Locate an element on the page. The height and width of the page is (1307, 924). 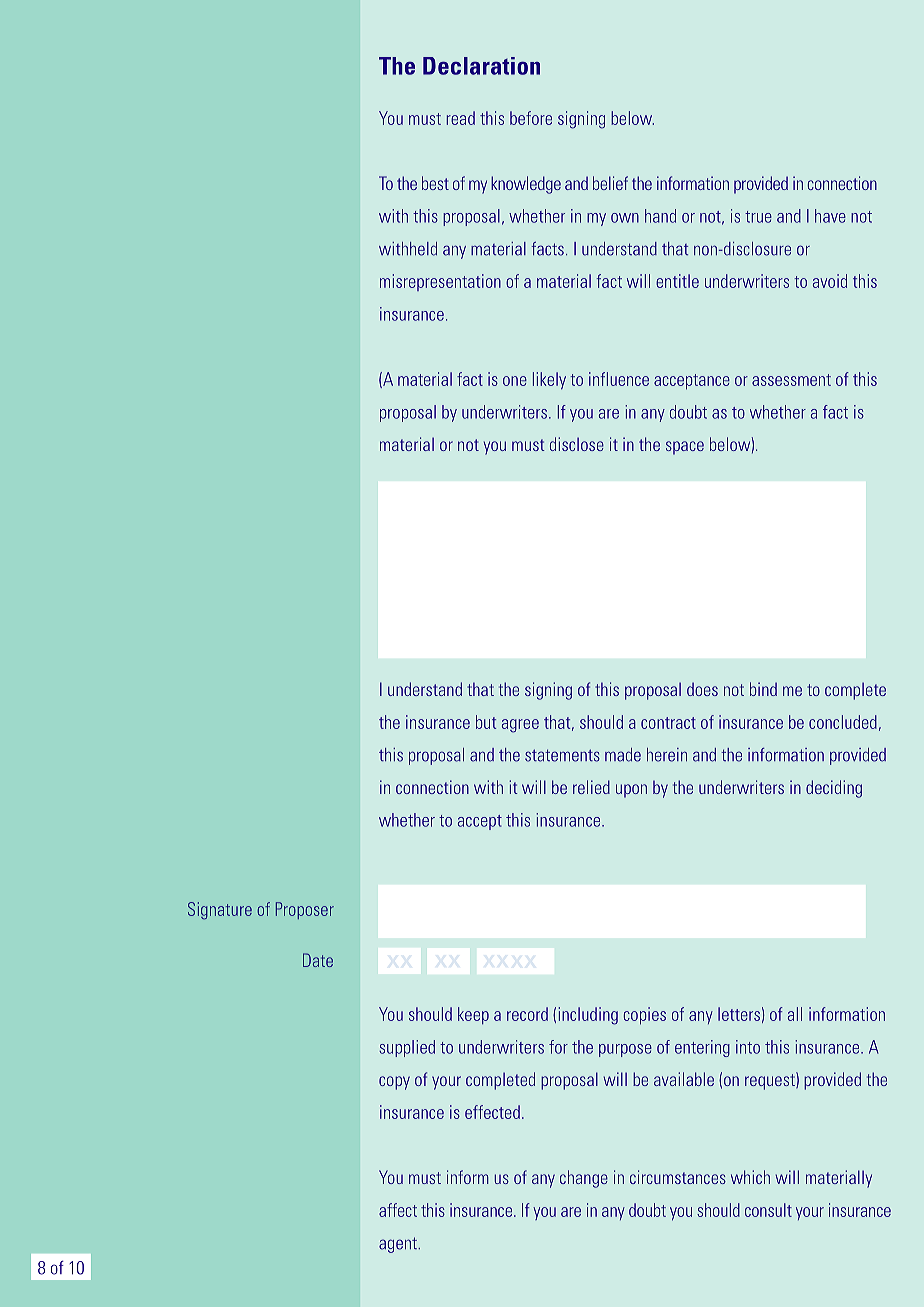
but is located at coordinates (486, 722).
